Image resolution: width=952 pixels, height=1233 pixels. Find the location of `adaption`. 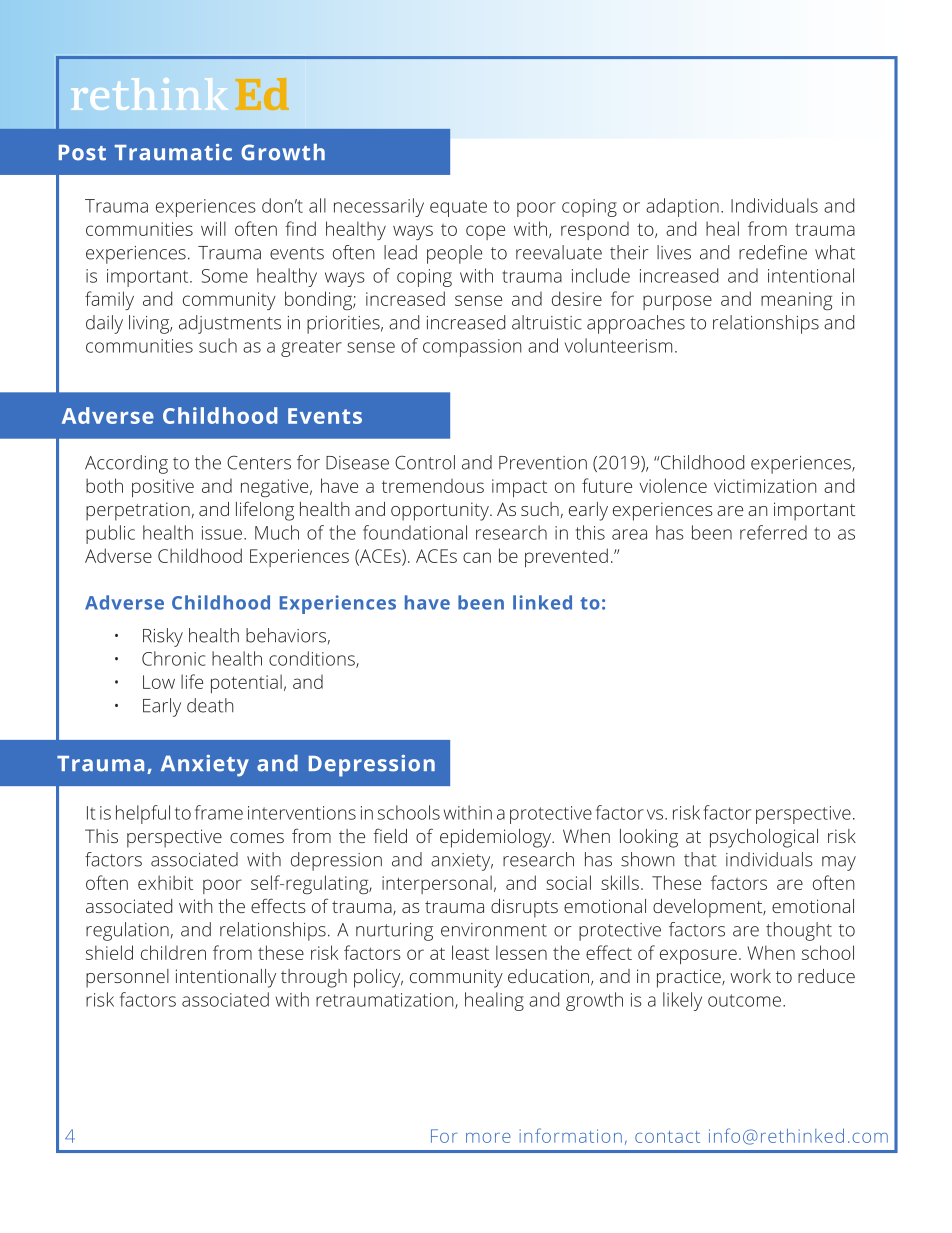

adaption is located at coordinates (682, 207).
